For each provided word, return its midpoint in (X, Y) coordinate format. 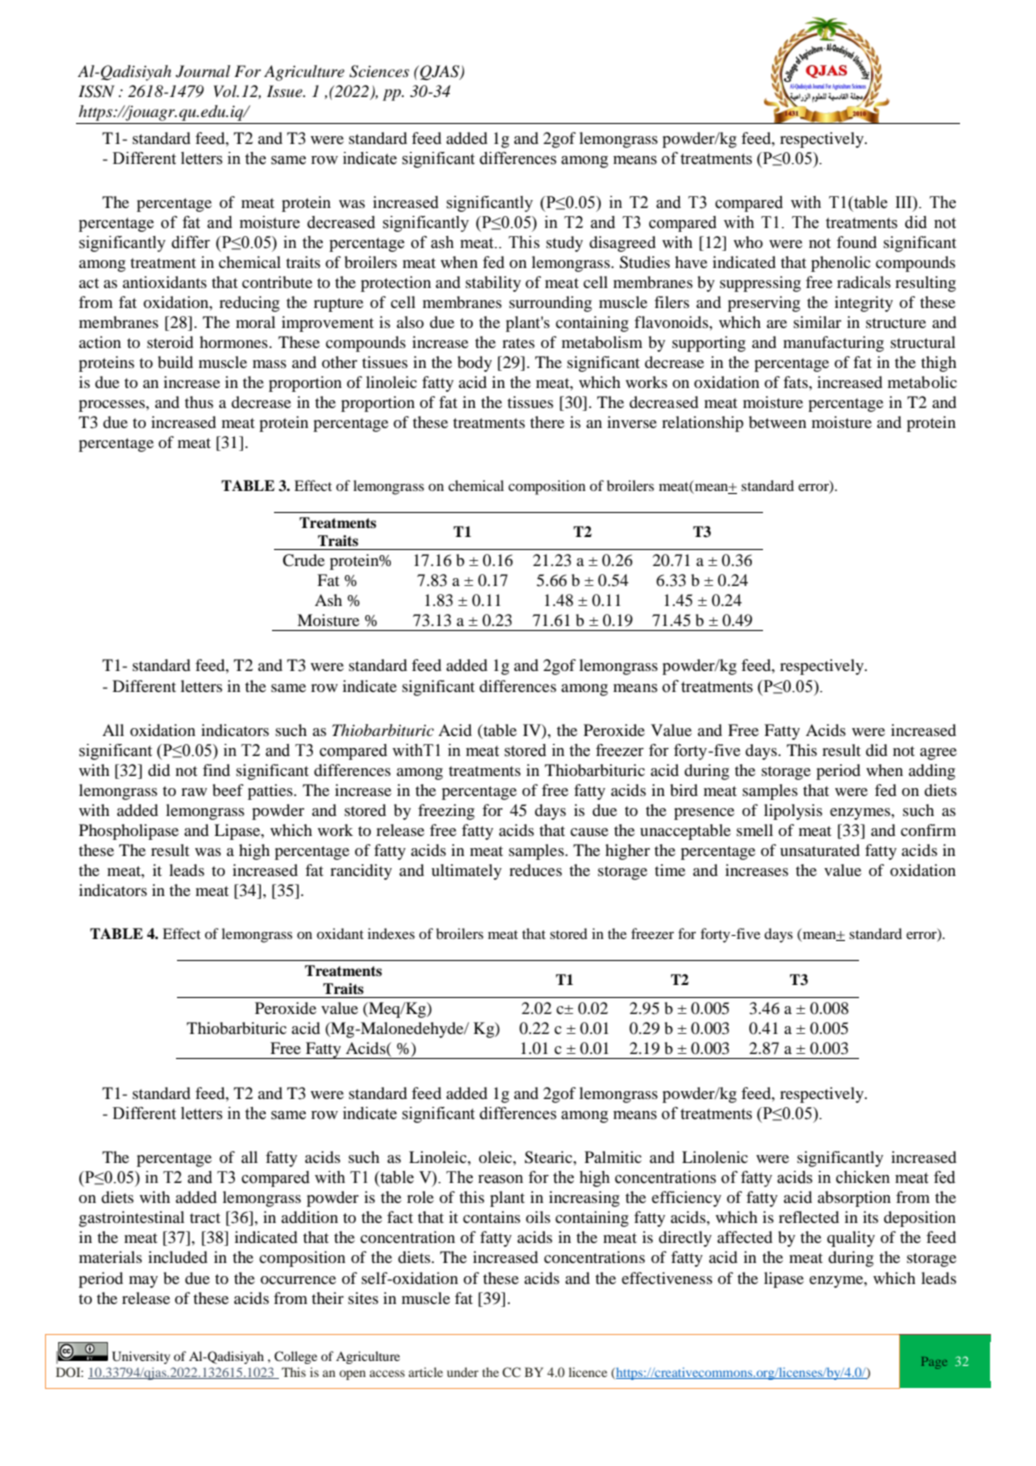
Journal (203, 71)
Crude (304, 560)
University (141, 1357)
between (777, 422)
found (857, 242)
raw (194, 792)
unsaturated (820, 850)
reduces (535, 870)
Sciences (379, 71)
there (547, 422)
